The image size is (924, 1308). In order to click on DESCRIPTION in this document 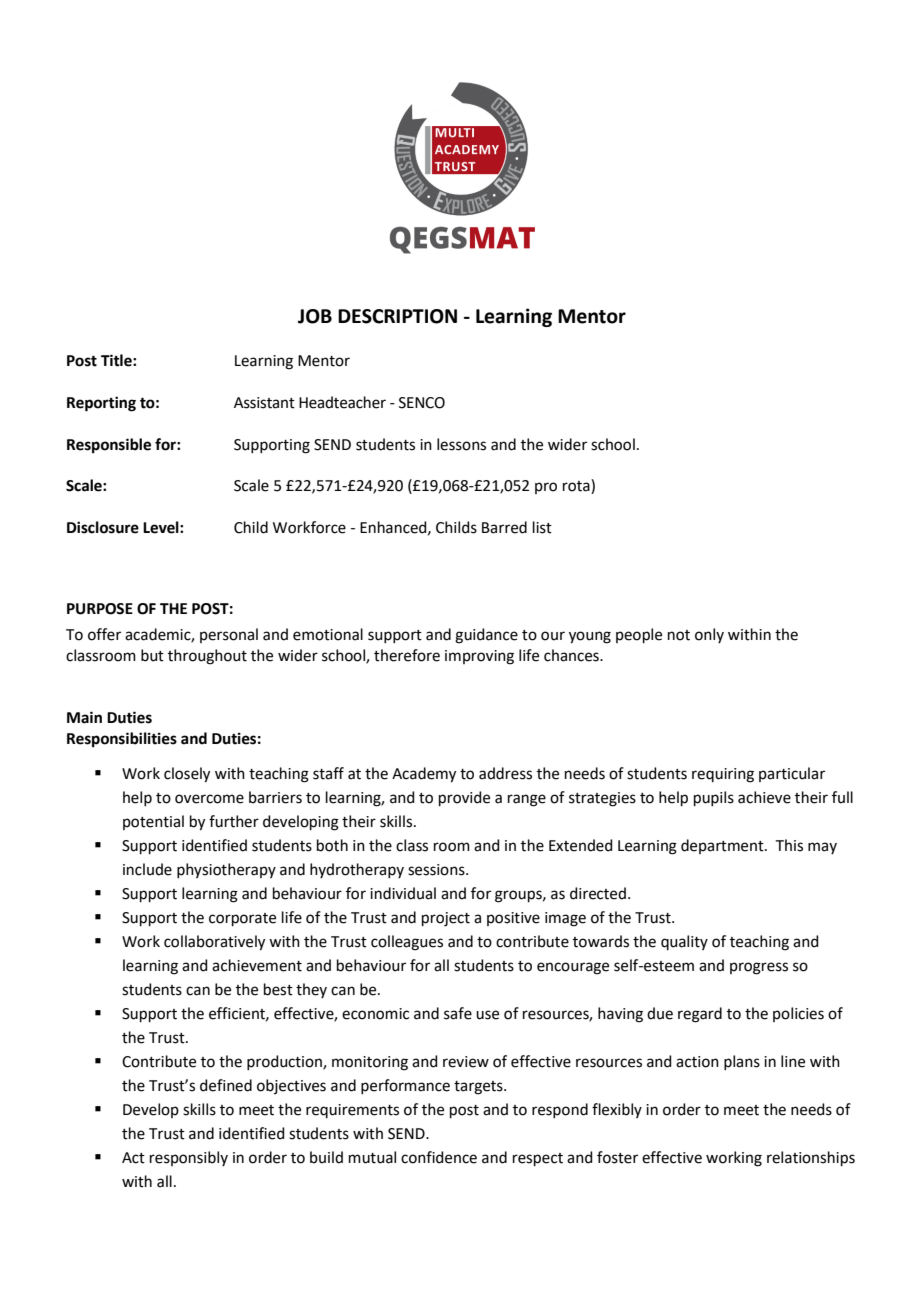, I will do `click(397, 316)`.
